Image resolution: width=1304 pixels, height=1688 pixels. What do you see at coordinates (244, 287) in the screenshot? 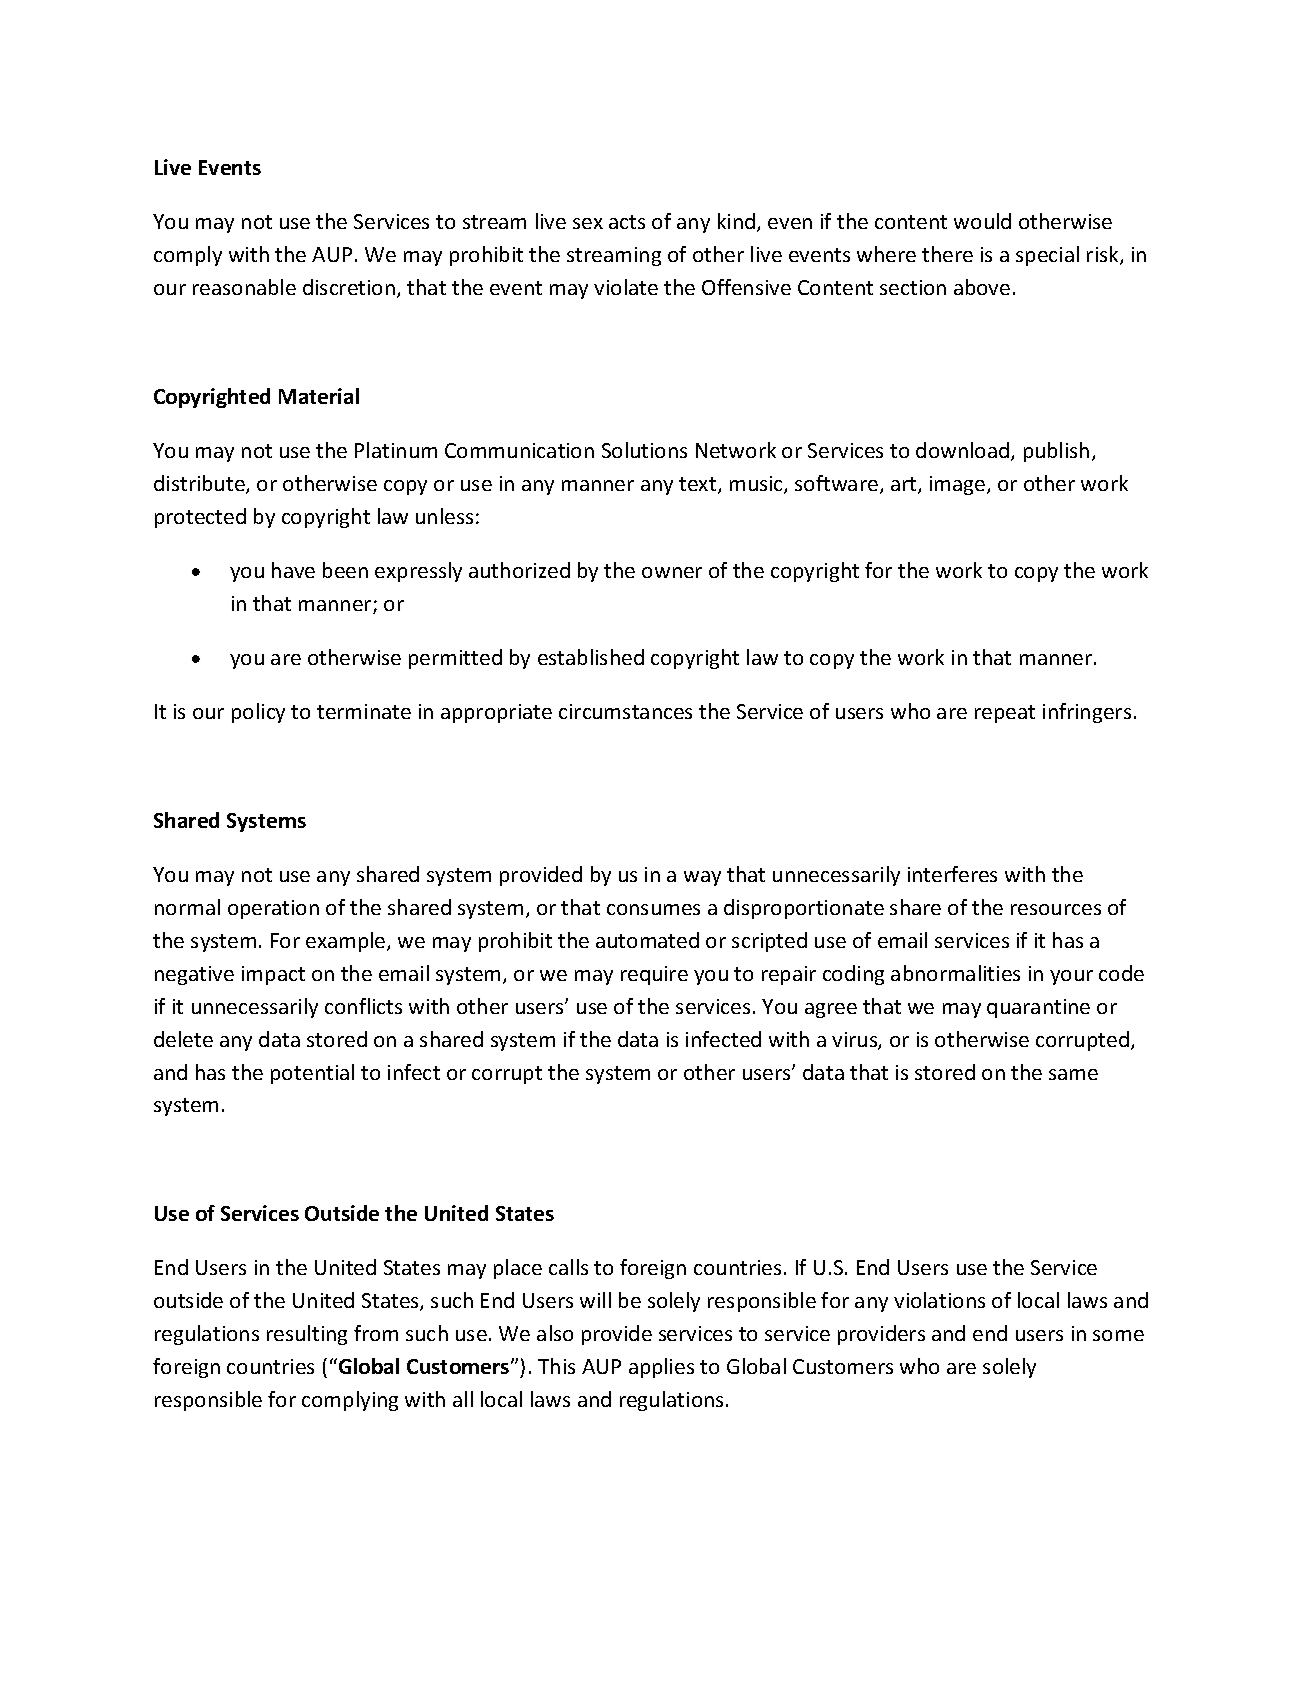
I see `reasonable` at bounding box center [244, 287].
